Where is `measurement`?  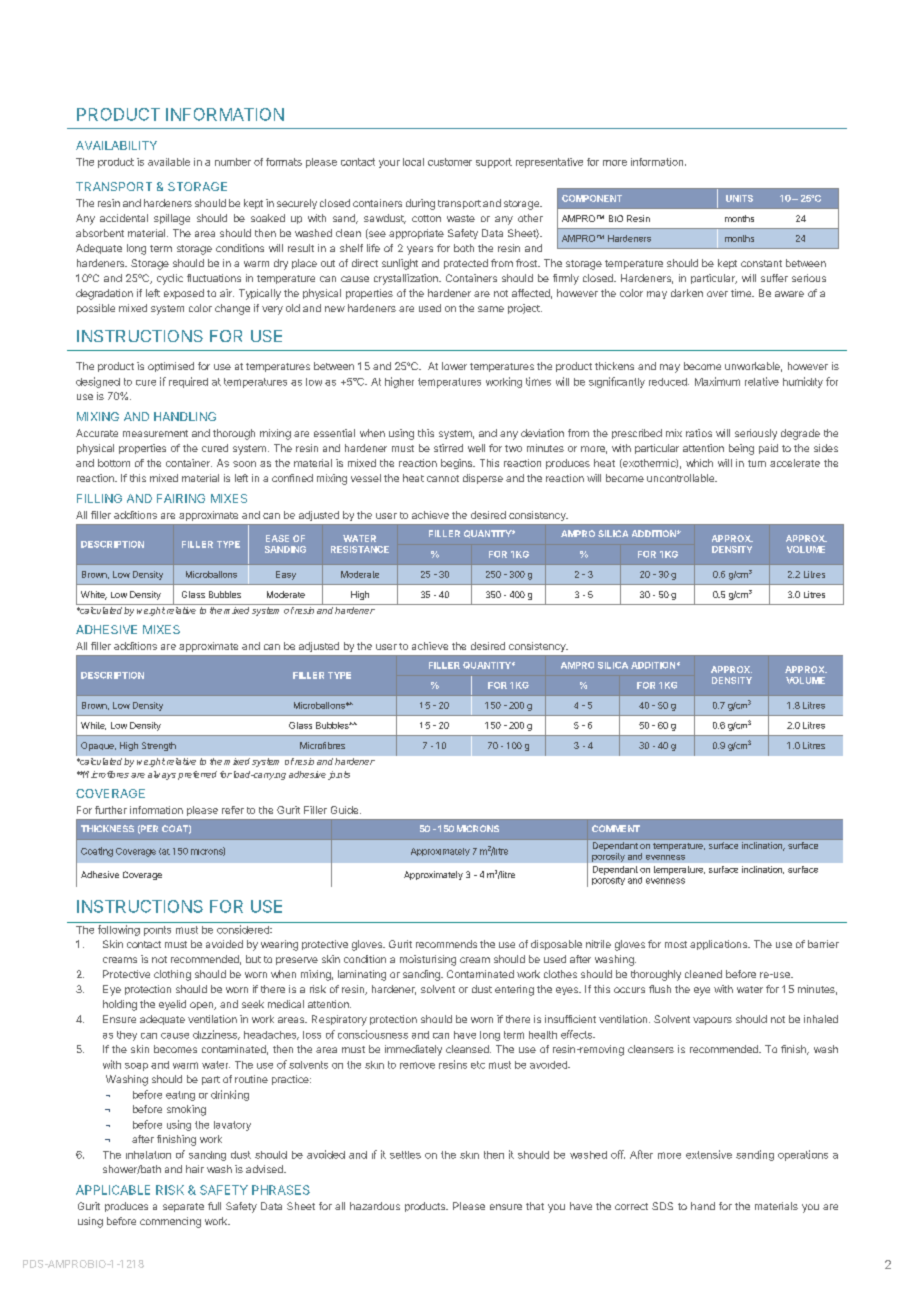
measurement is located at coordinates (155, 433).
